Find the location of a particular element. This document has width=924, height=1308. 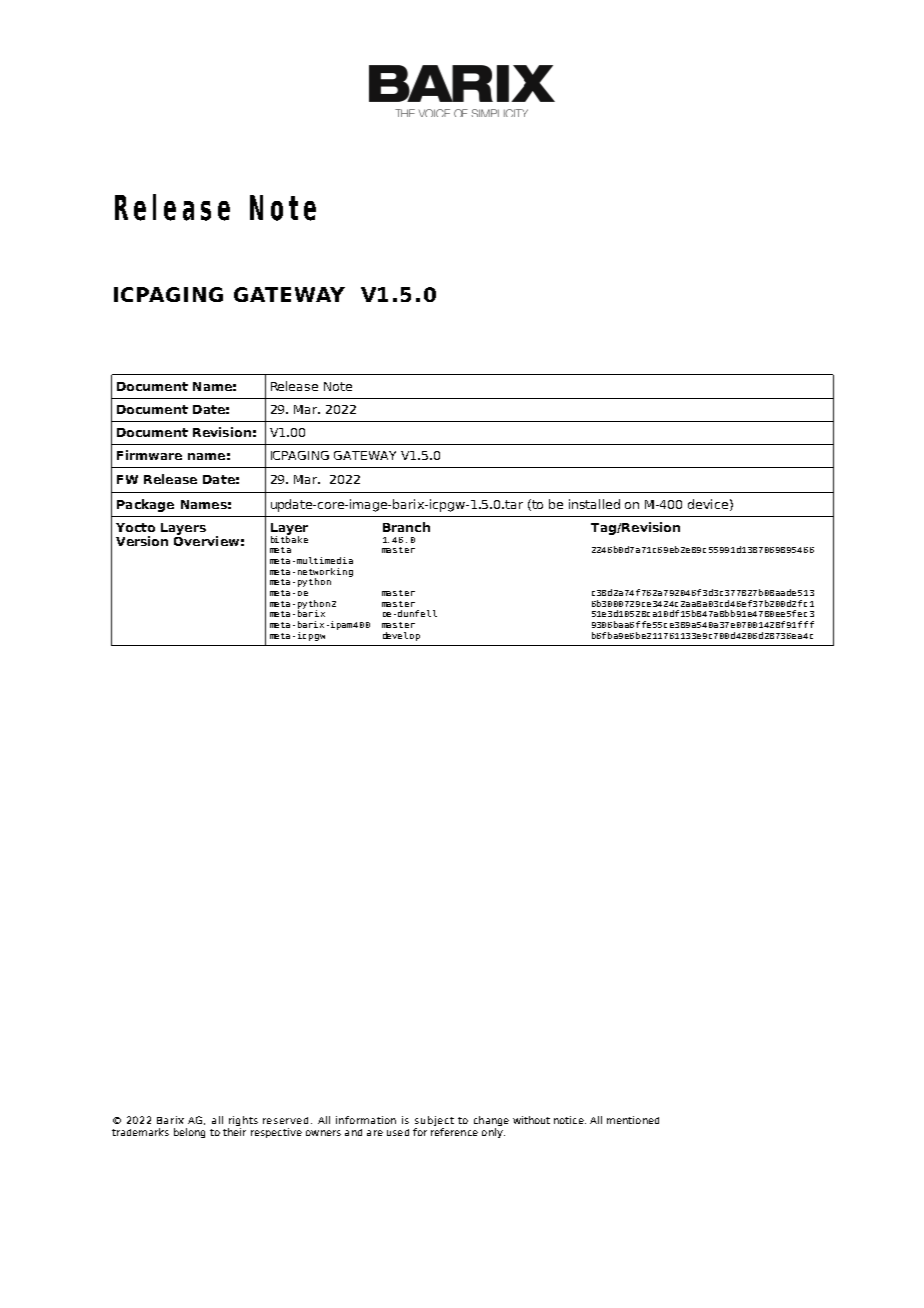

Firmware is located at coordinates (149, 455).
